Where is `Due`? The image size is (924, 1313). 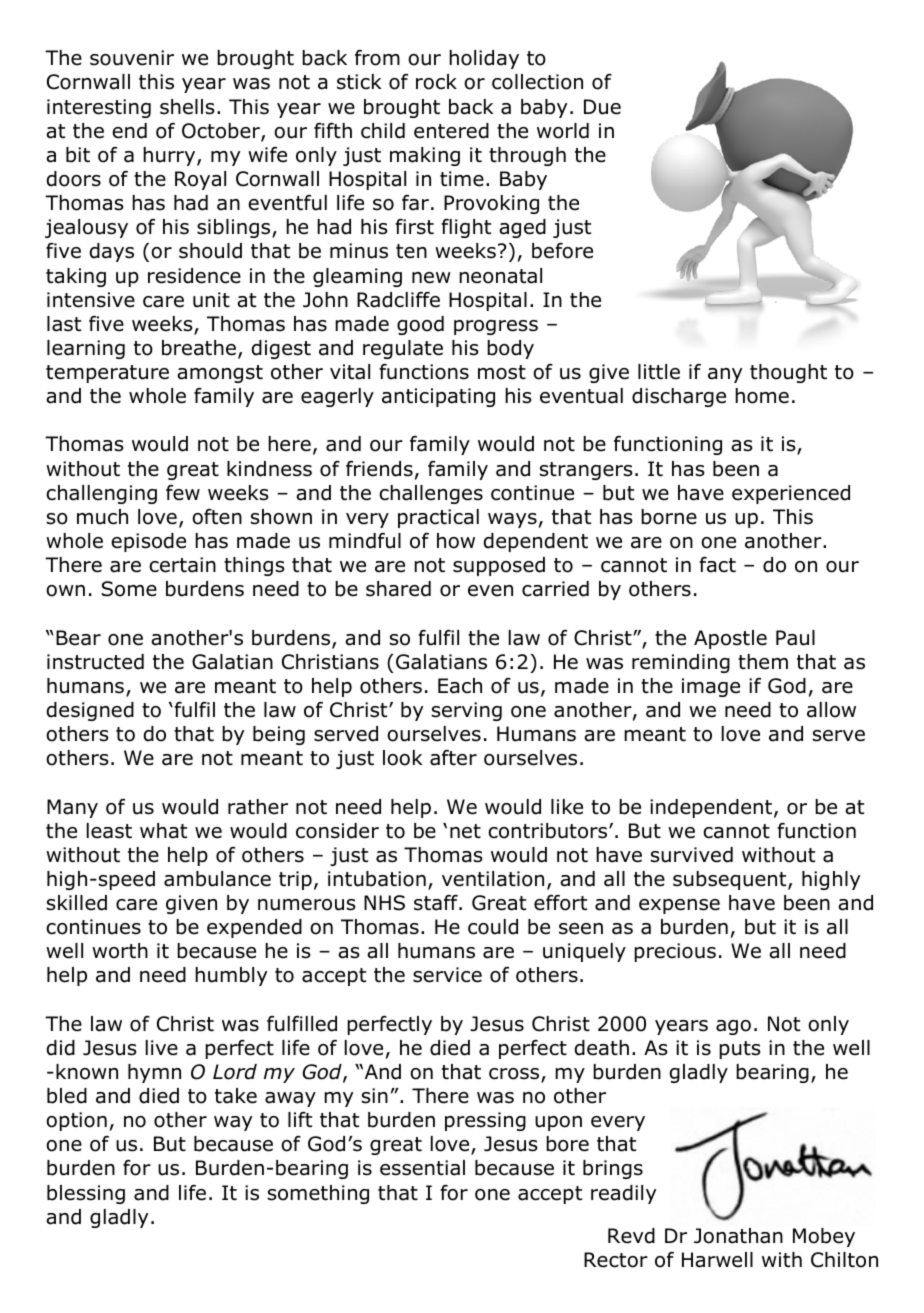 Due is located at coordinates (602, 107).
